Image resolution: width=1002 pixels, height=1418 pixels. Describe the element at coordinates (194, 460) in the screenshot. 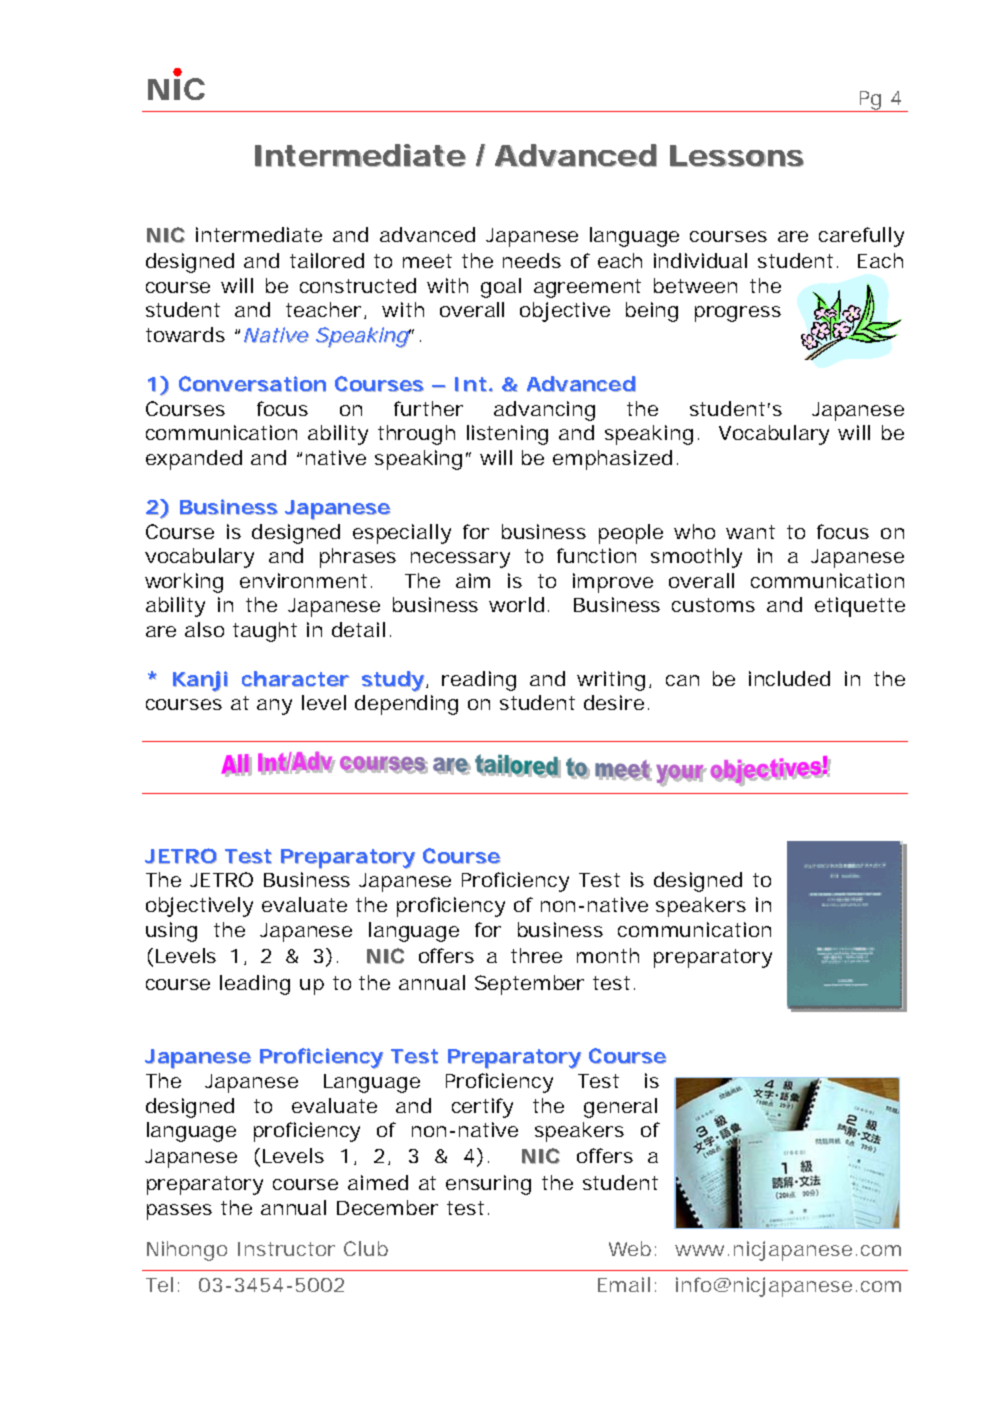

I see `expanded` at that location.
